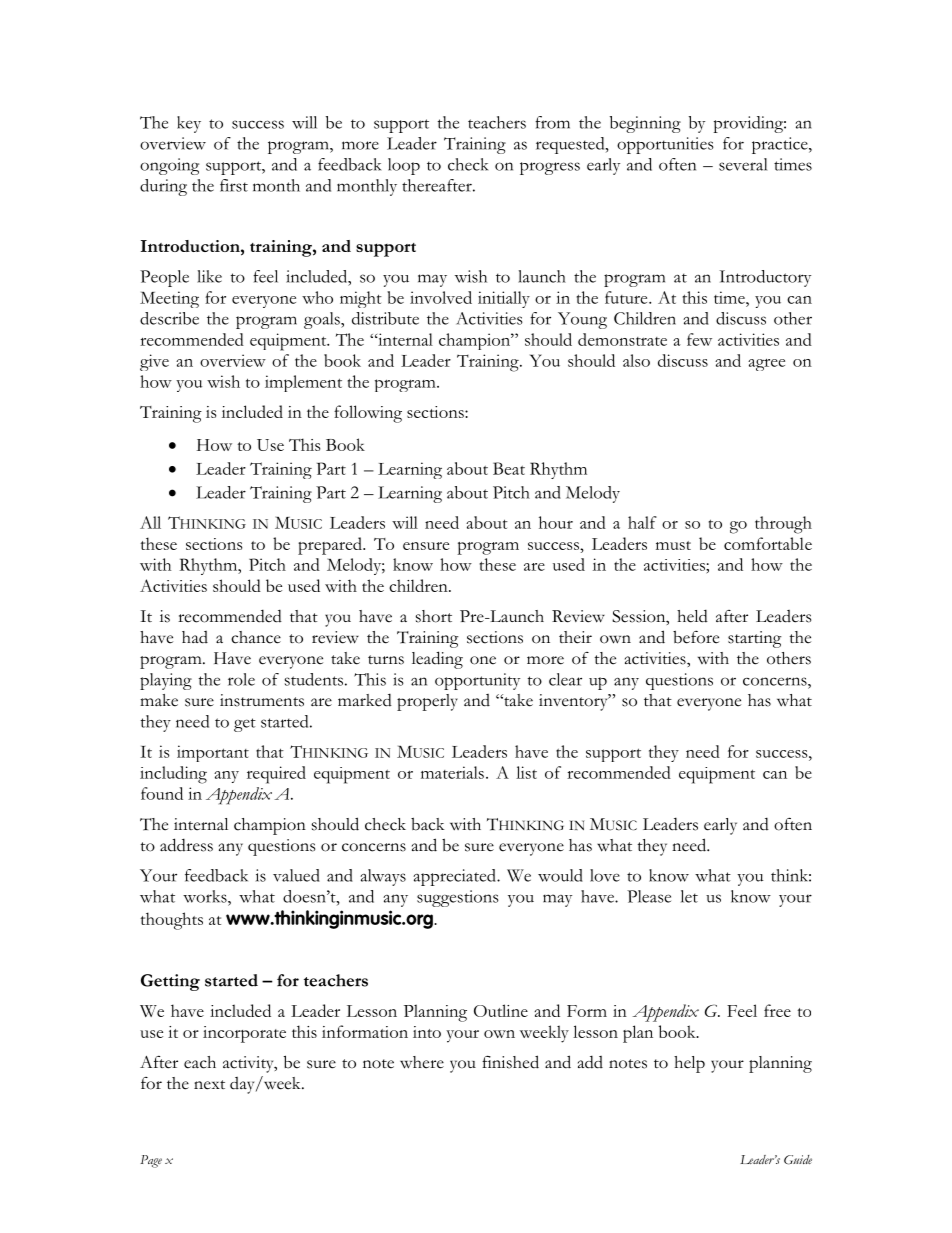  What do you see at coordinates (303, 383) in the page?
I see `implement` at bounding box center [303, 383].
